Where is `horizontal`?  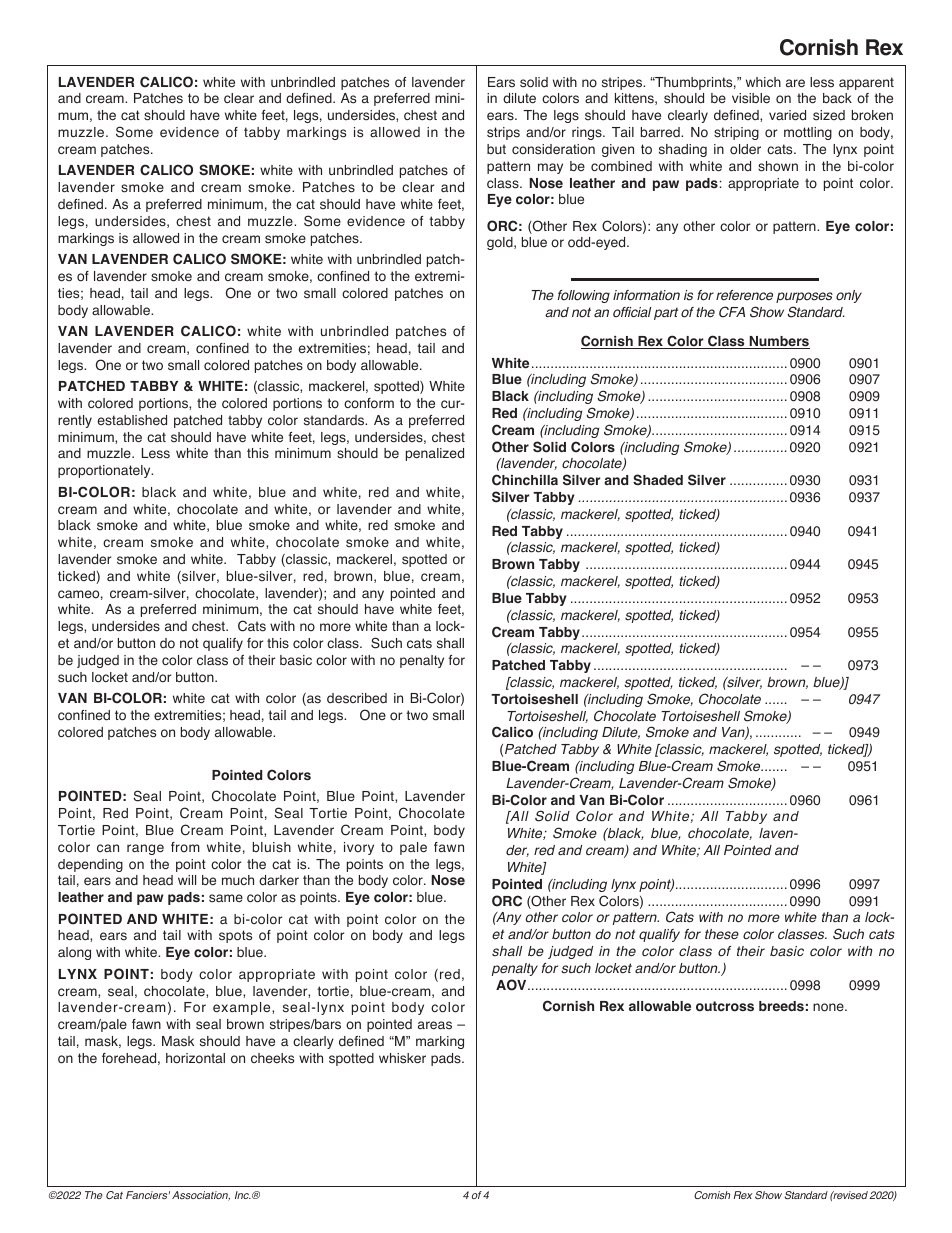 horizontal is located at coordinates (195, 1058).
